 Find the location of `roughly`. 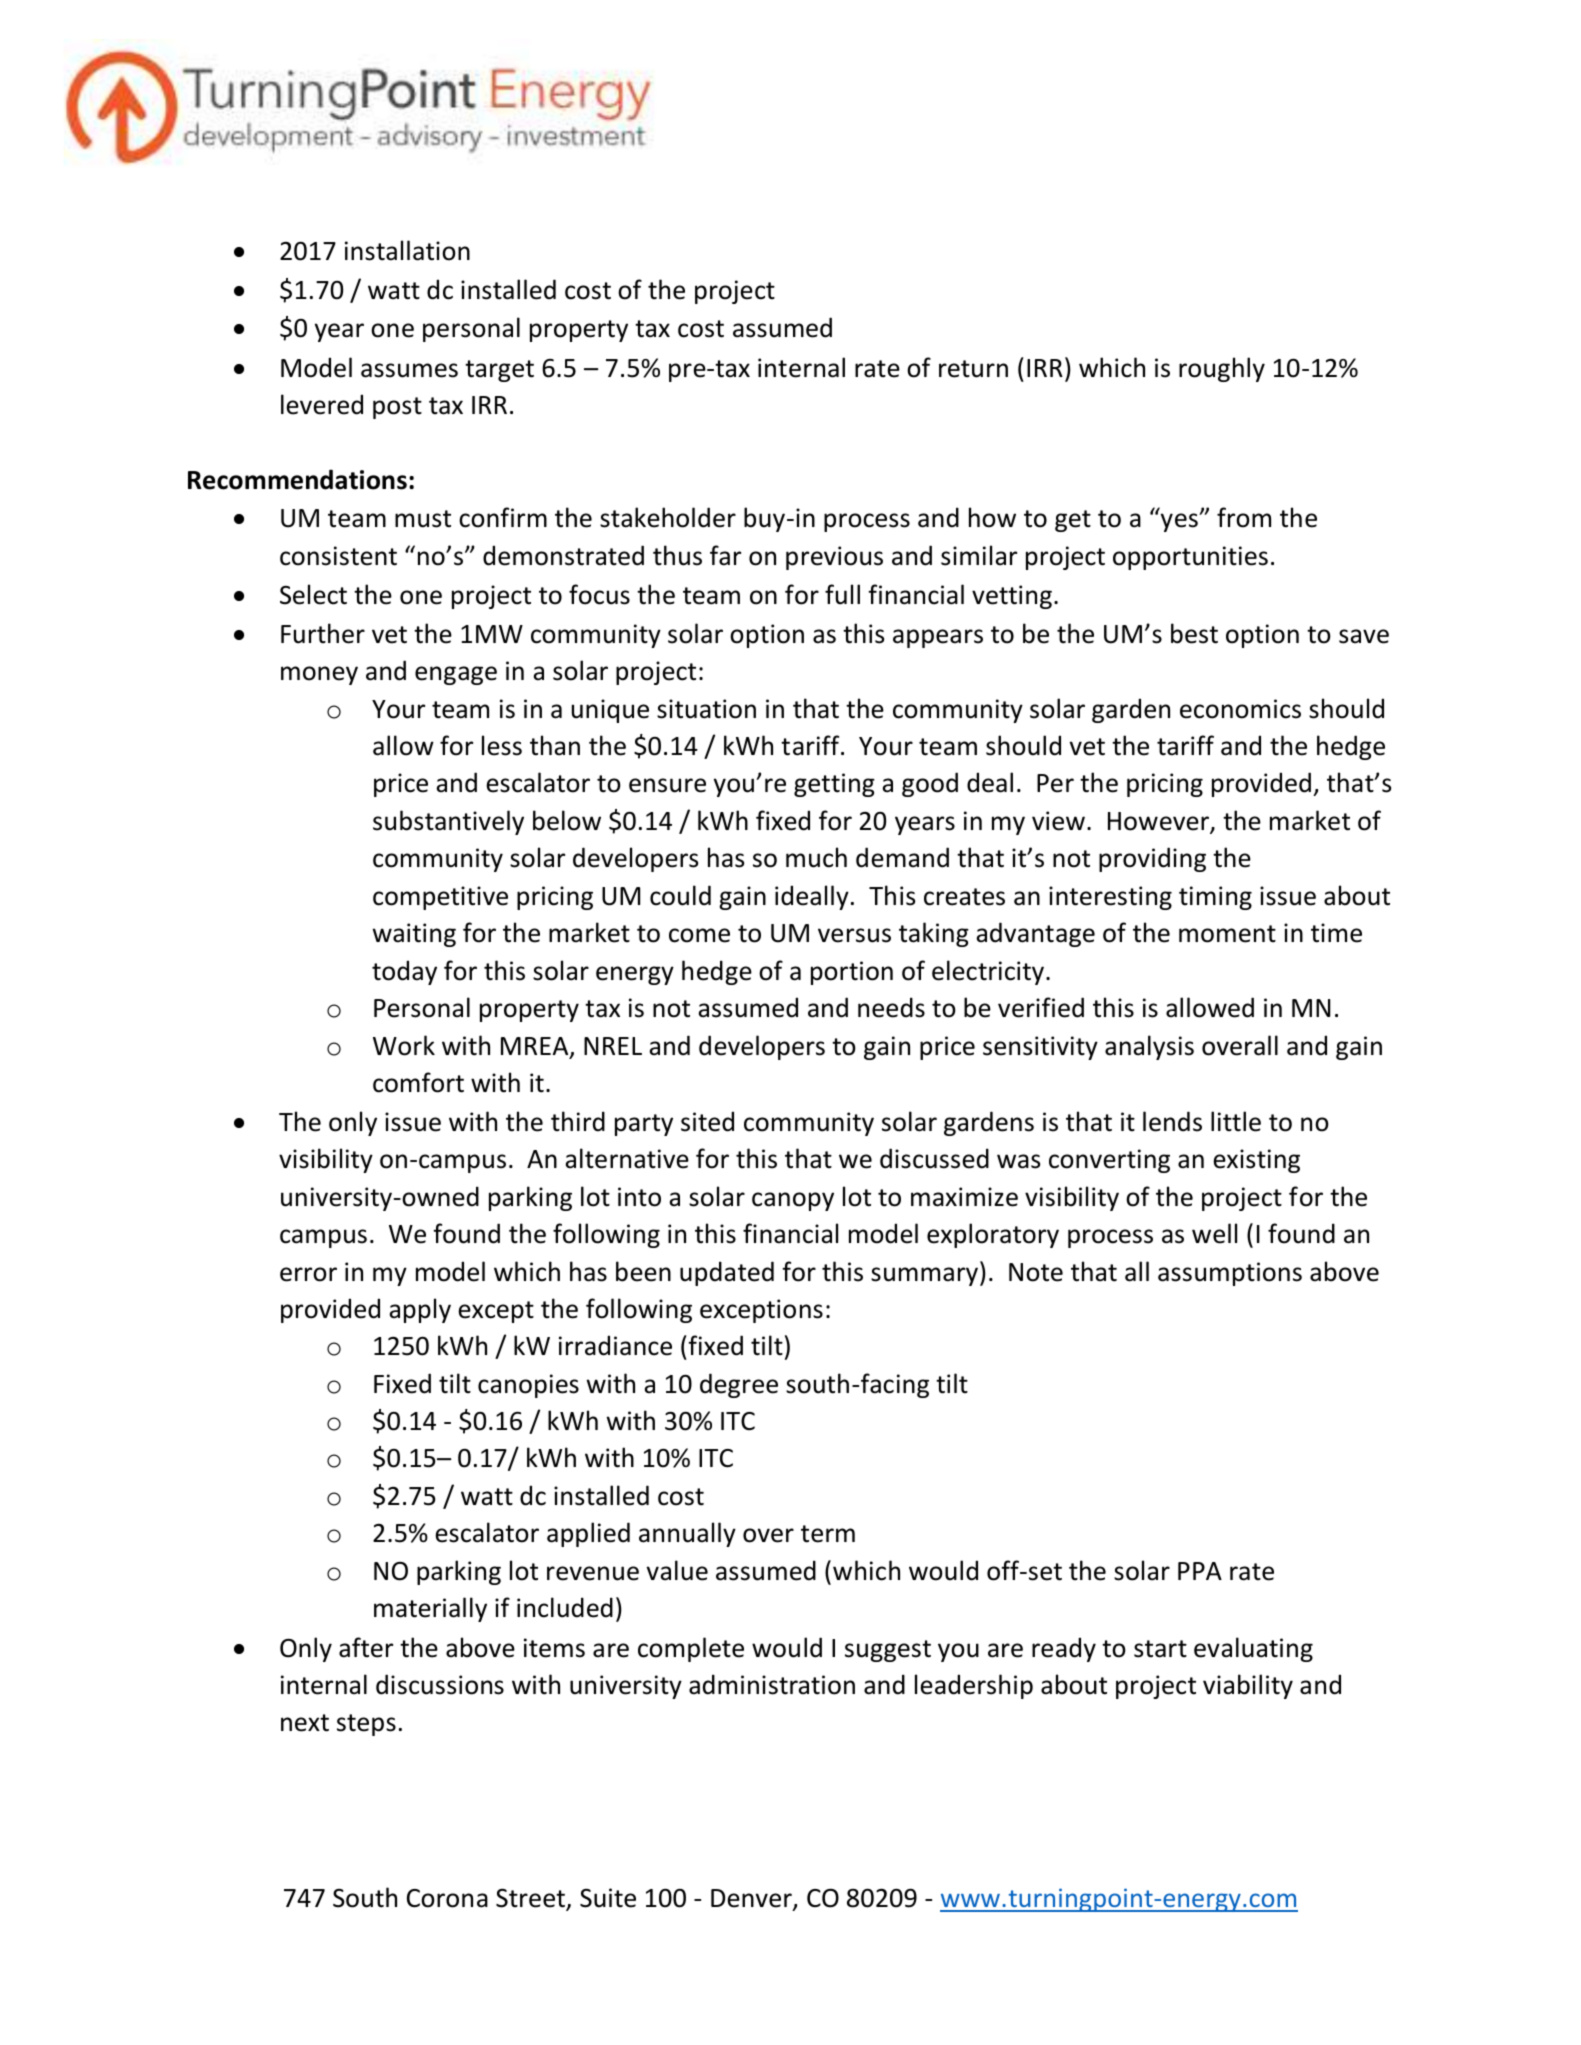

roughly is located at coordinates (1222, 369).
